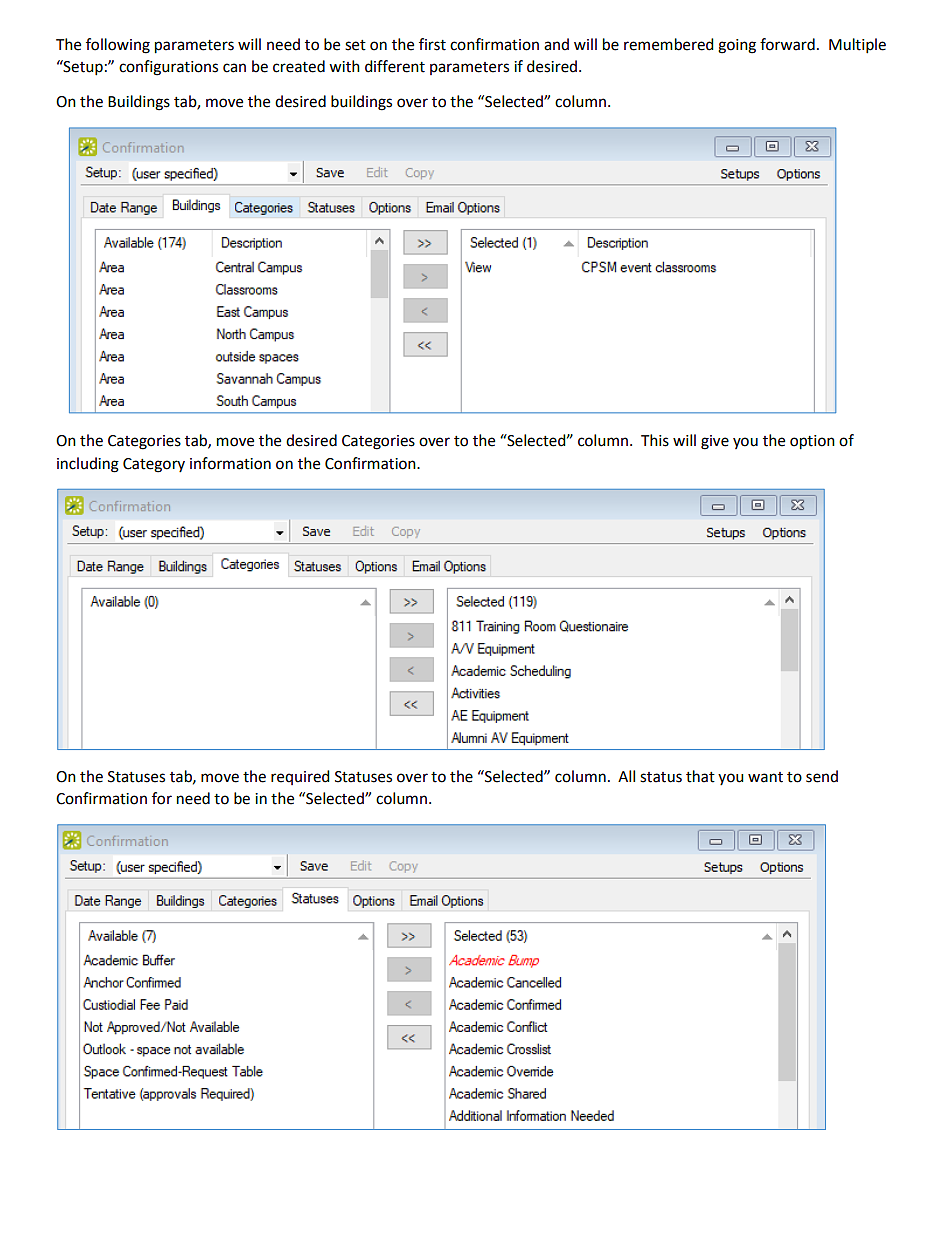 The width and height of the screenshot is (952, 1233). Describe the element at coordinates (154, 465) in the screenshot. I see `Category` at that location.
